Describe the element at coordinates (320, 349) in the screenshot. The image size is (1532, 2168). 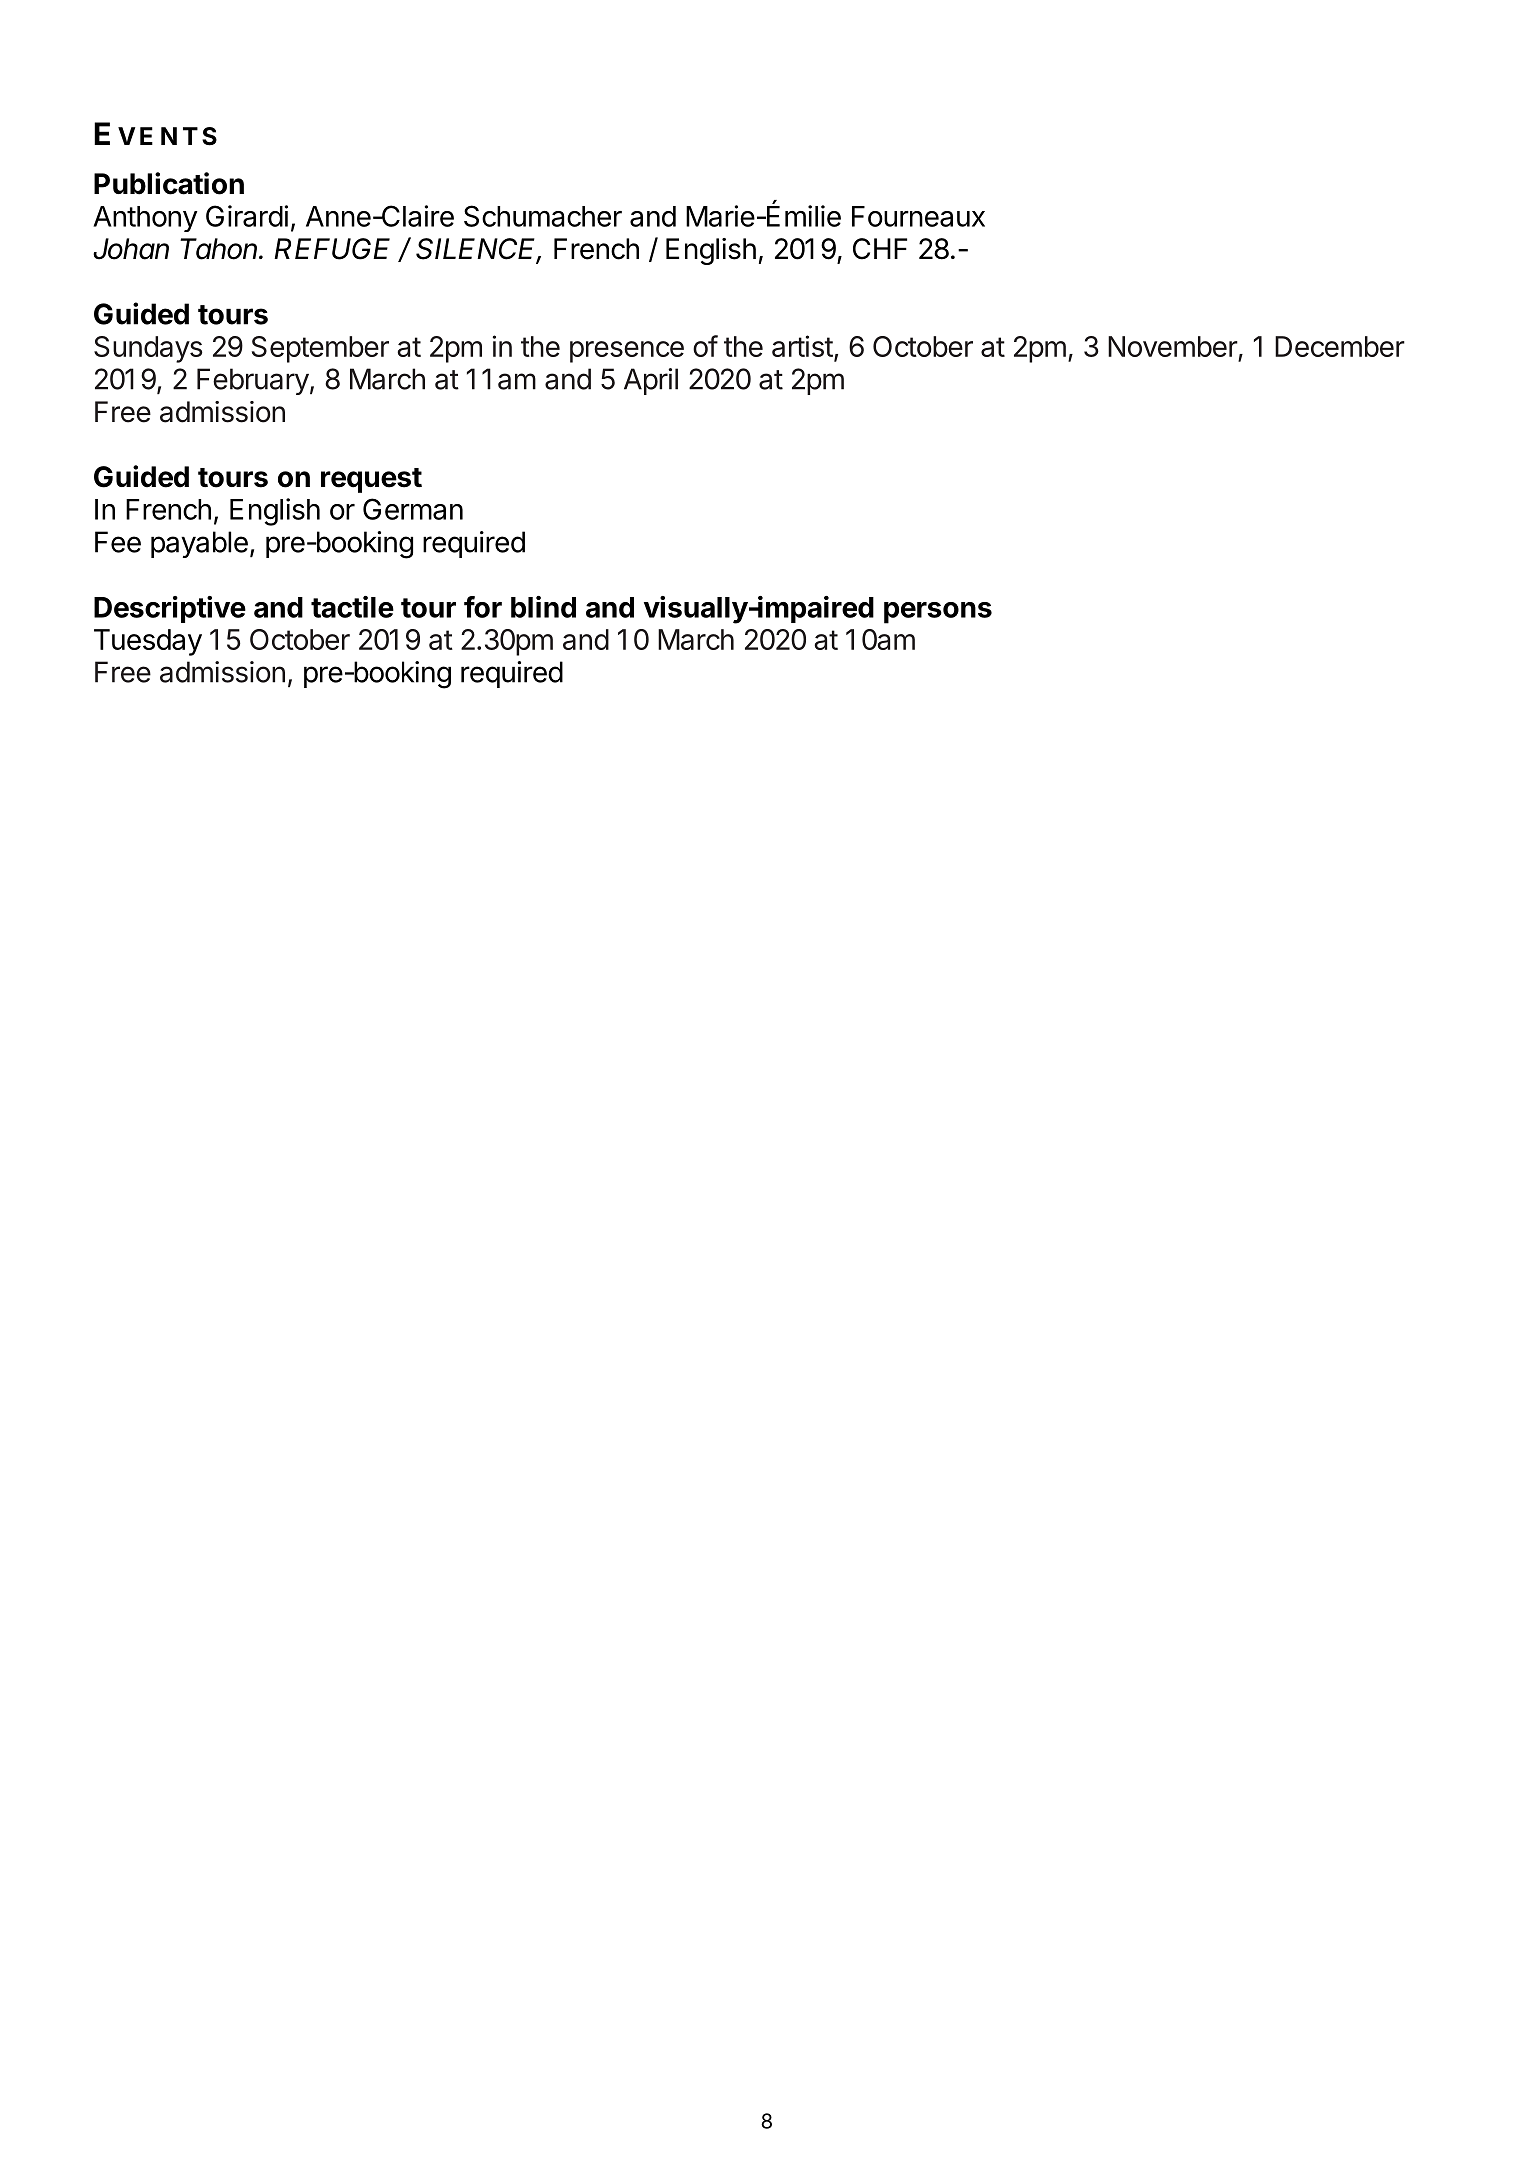
I see `September` at that location.
